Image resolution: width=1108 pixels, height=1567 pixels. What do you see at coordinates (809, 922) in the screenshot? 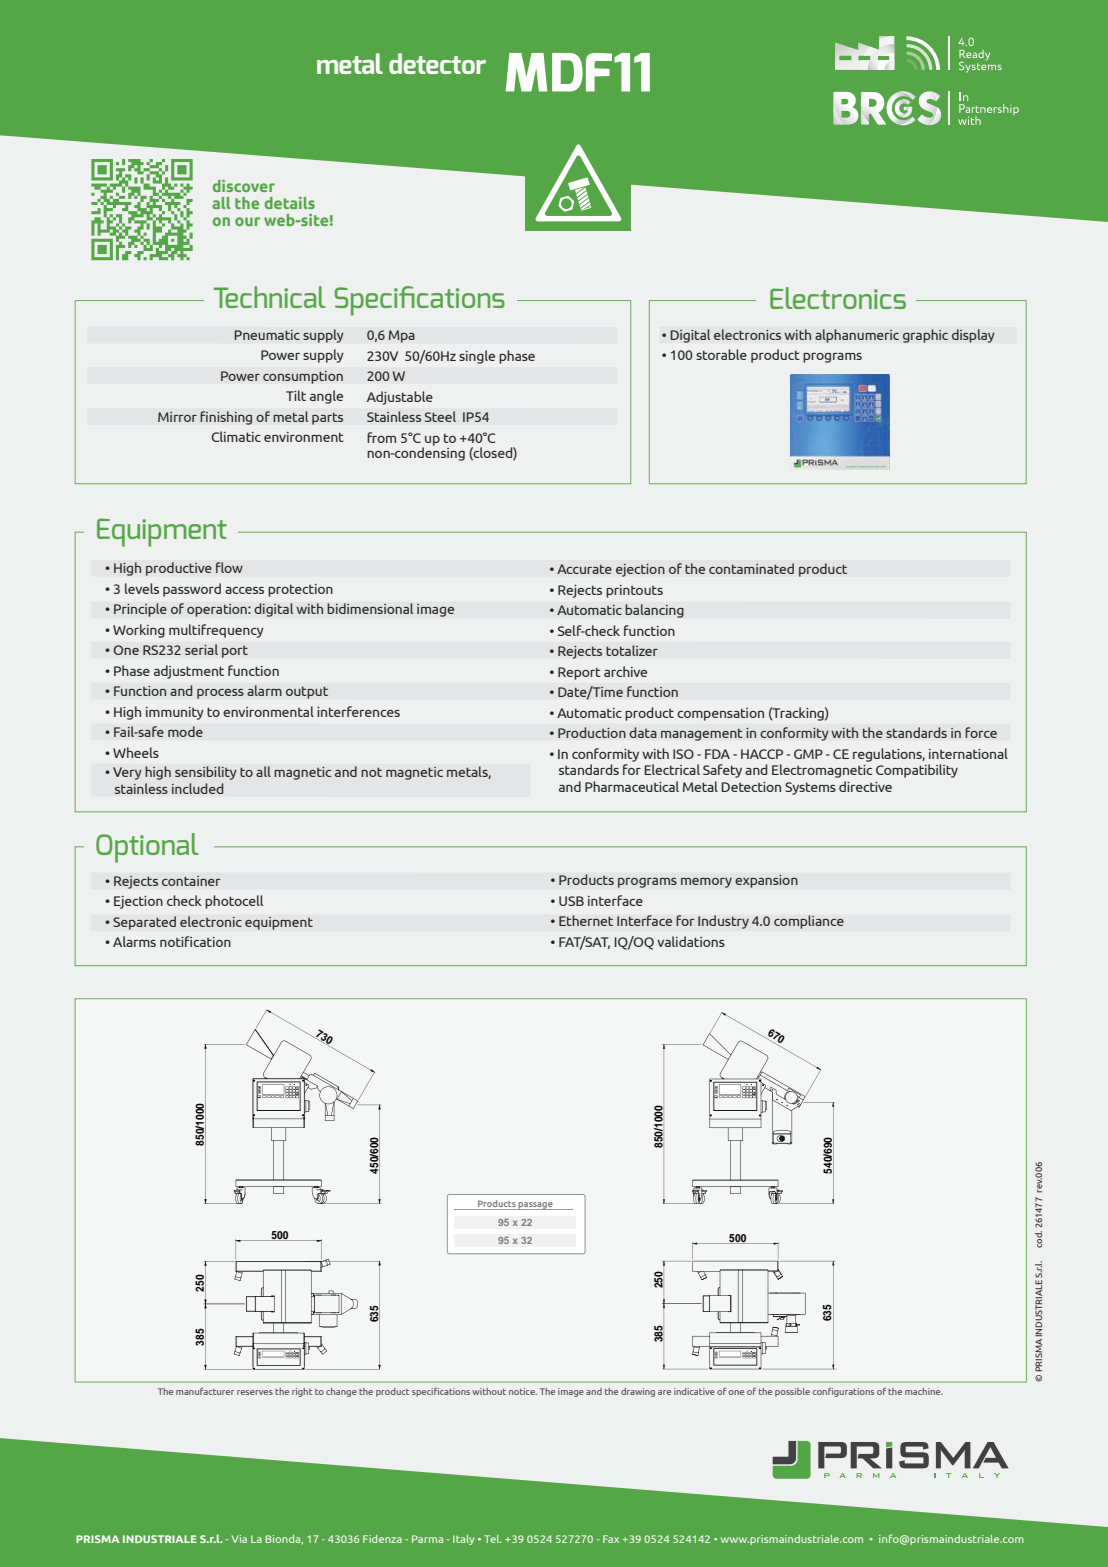
I see `compliance` at bounding box center [809, 922].
